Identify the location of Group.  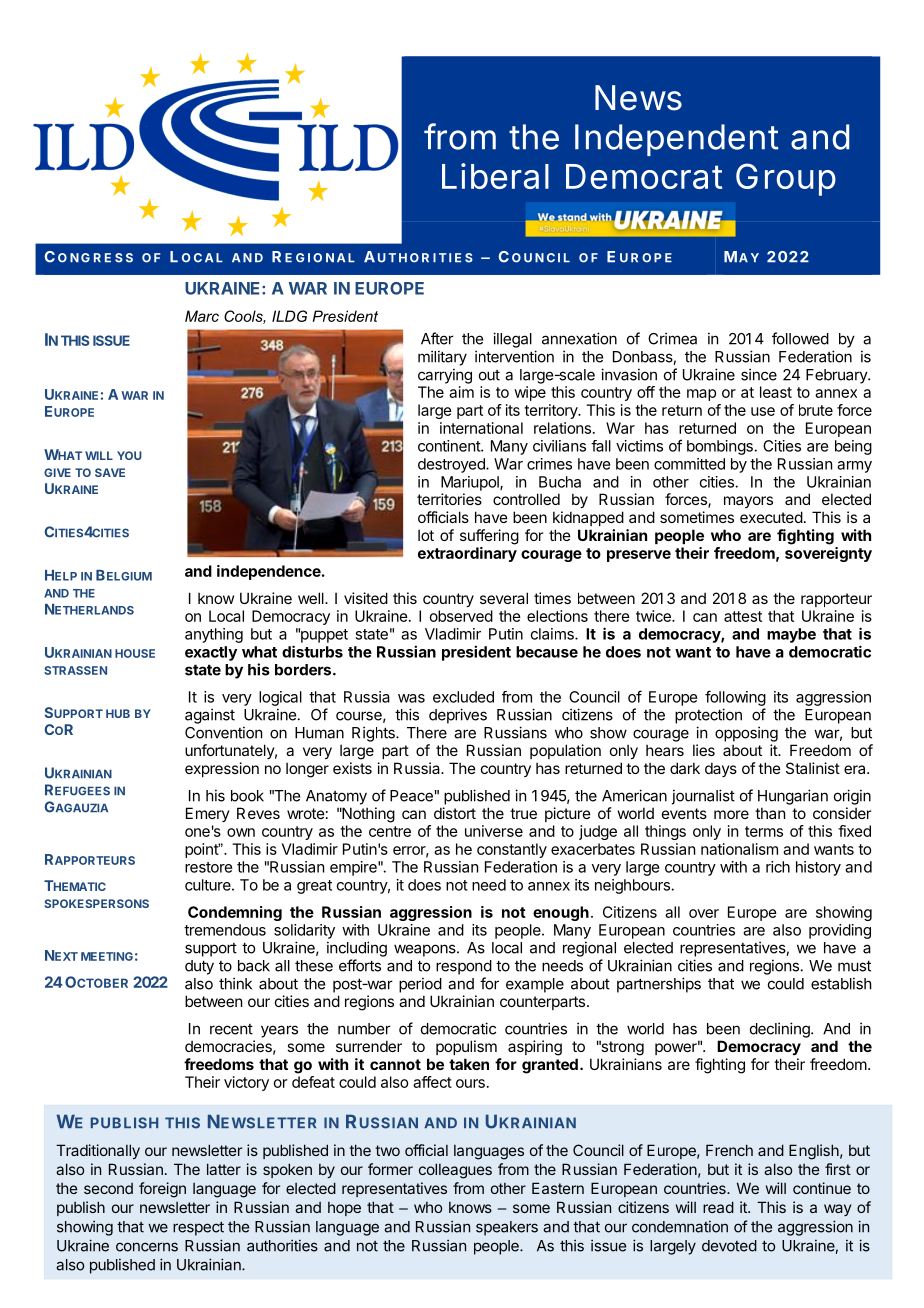
(786, 179).
